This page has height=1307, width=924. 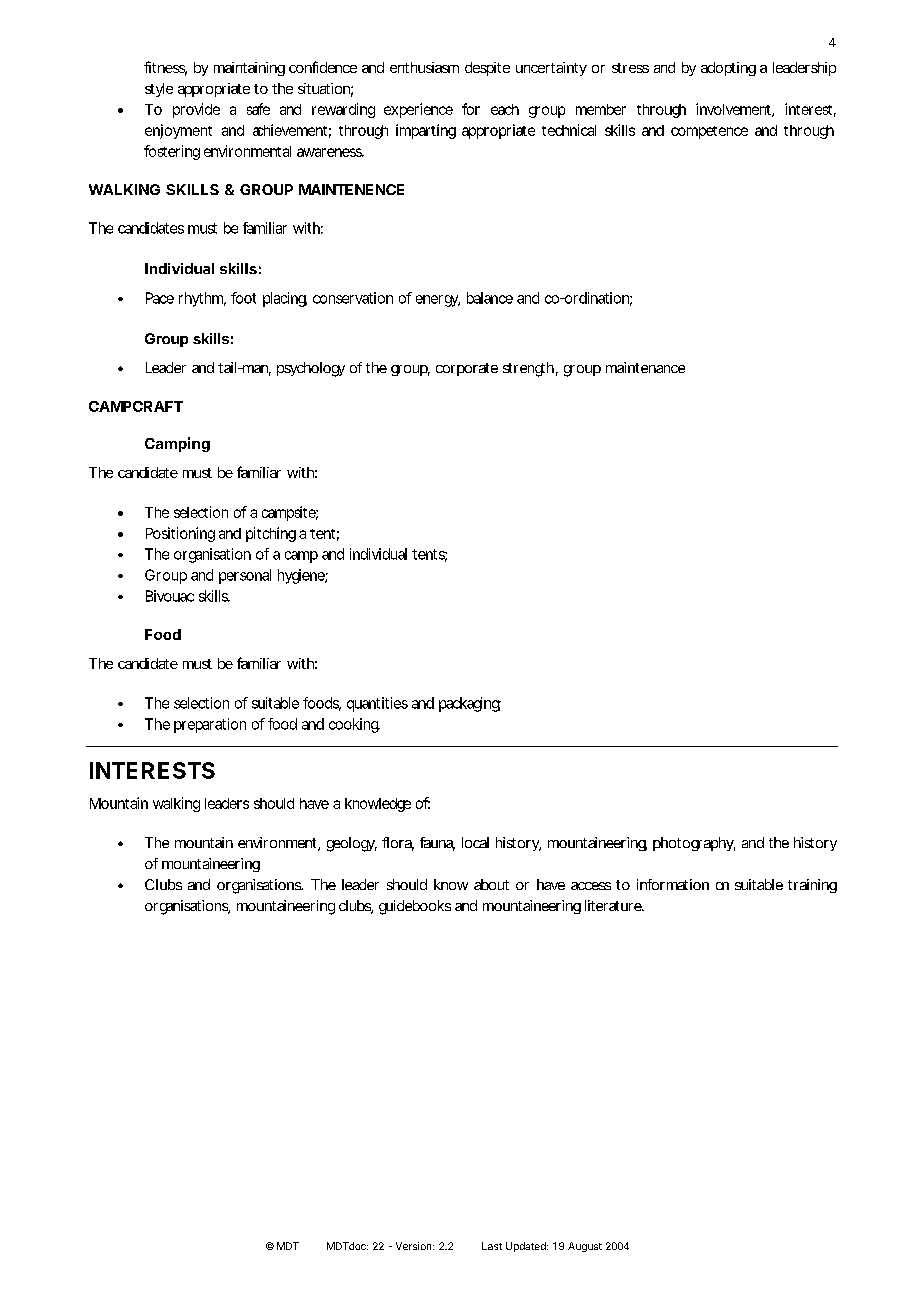 I want to click on Last, so click(x=492, y=1246).
